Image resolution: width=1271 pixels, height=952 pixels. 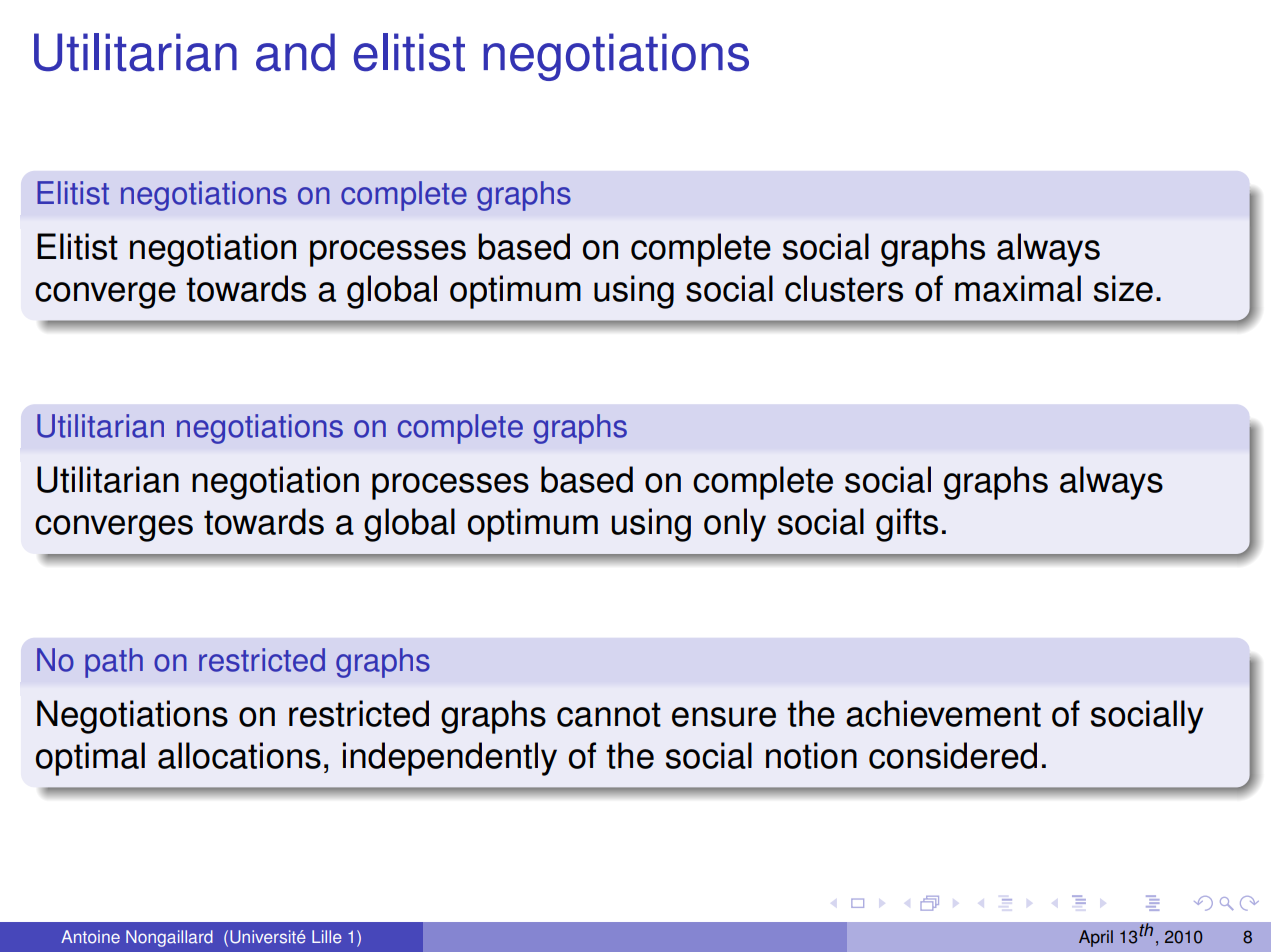 I want to click on cannot, so click(x=609, y=714).
